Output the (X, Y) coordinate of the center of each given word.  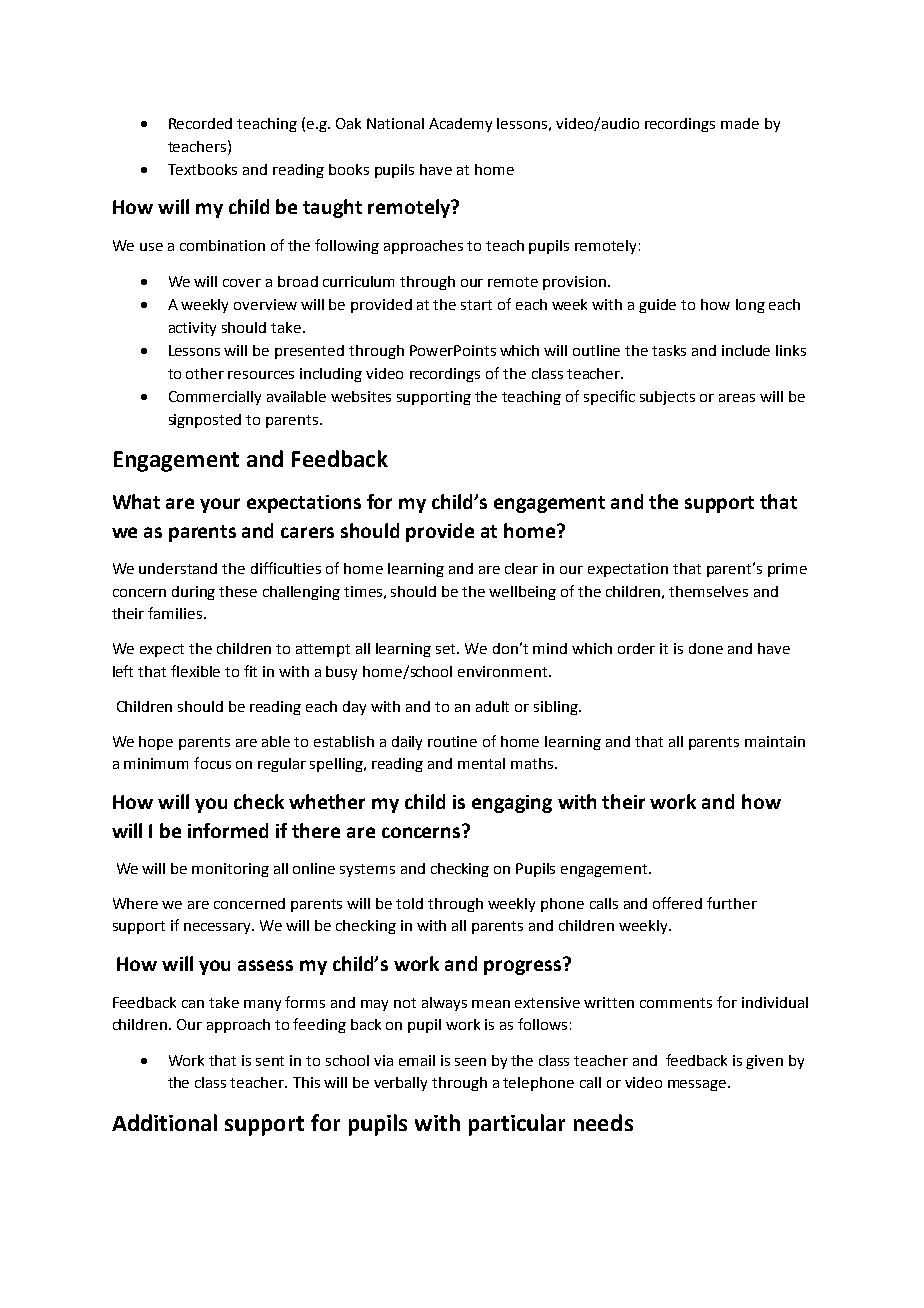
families (176, 613)
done (706, 648)
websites (361, 396)
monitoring (230, 870)
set (447, 649)
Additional (164, 1122)
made (740, 123)
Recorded (200, 123)
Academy (460, 125)
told (409, 903)
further (732, 903)
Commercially (215, 398)
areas (737, 398)
